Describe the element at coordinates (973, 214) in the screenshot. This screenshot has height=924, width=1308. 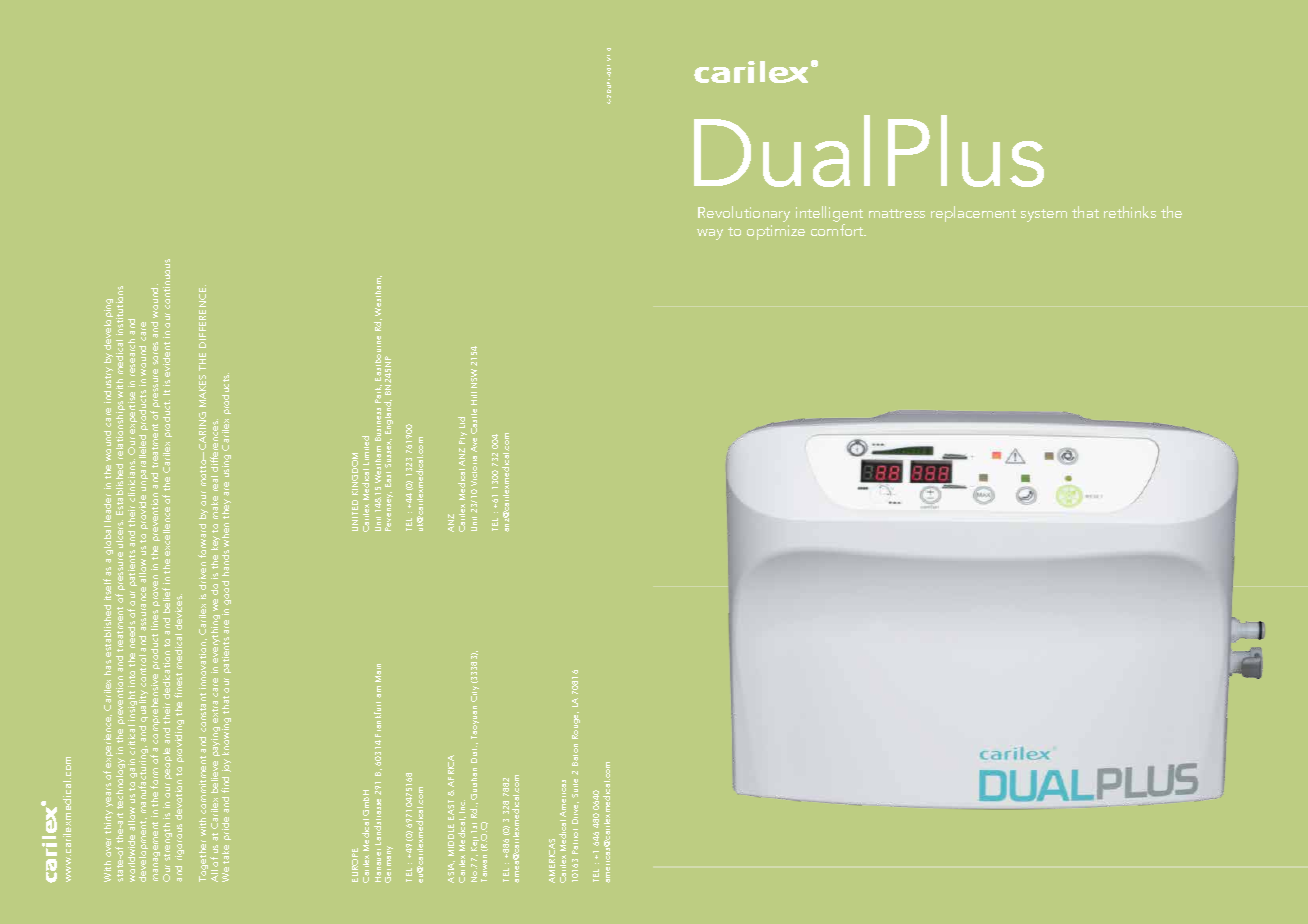
I see `replacement` at that location.
